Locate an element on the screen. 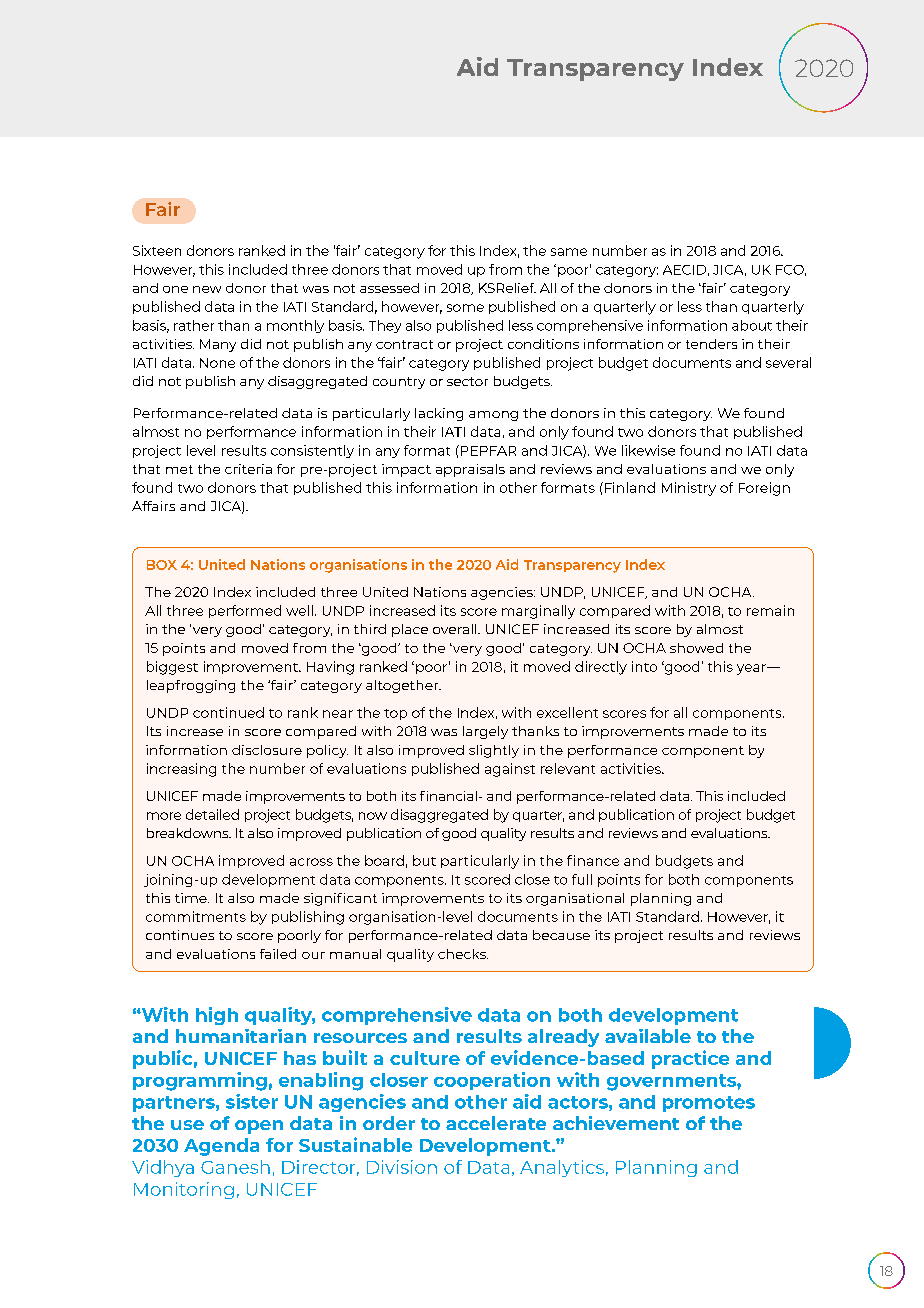  failed is located at coordinates (278, 954).
